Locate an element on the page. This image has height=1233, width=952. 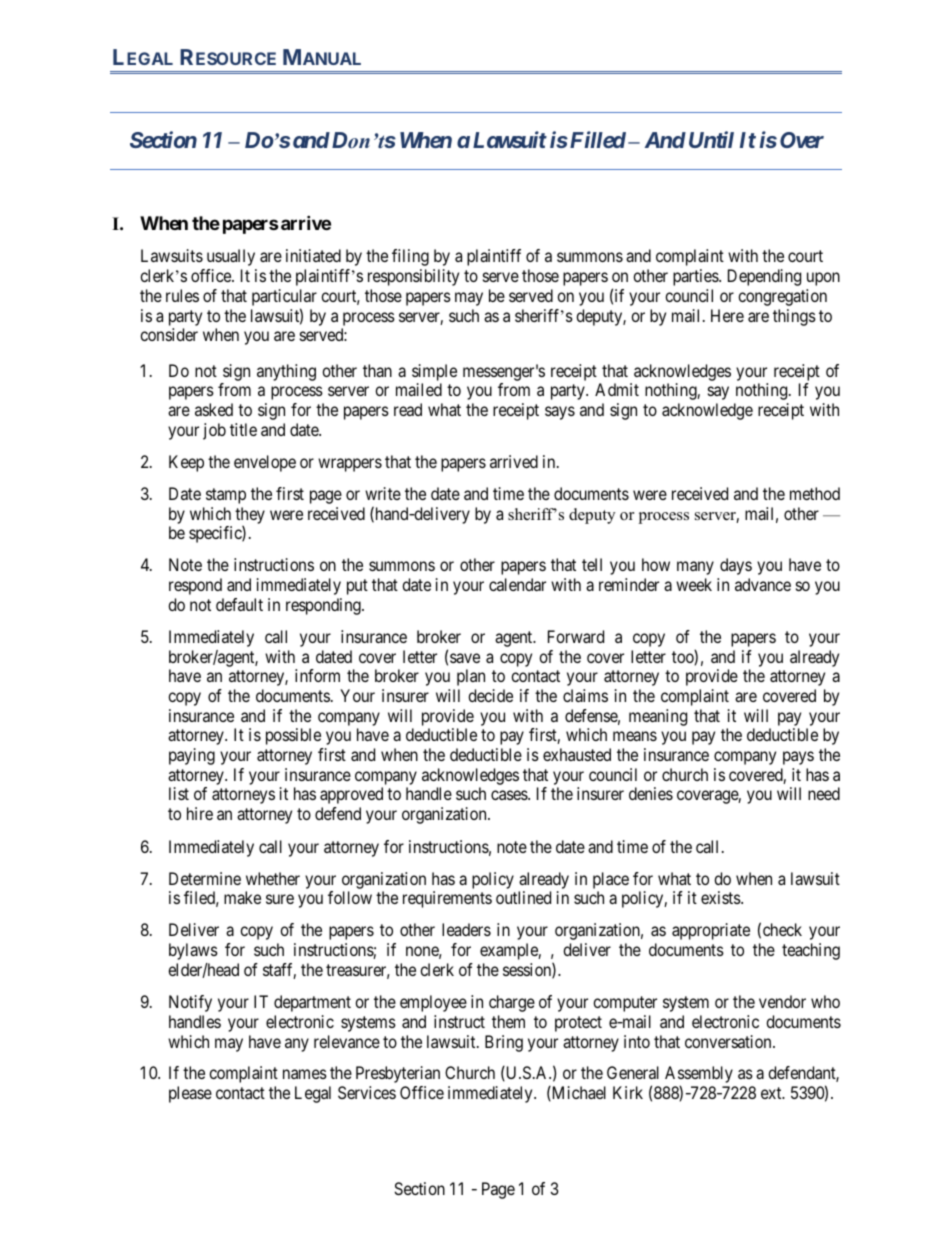
stamp is located at coordinates (226, 496).
